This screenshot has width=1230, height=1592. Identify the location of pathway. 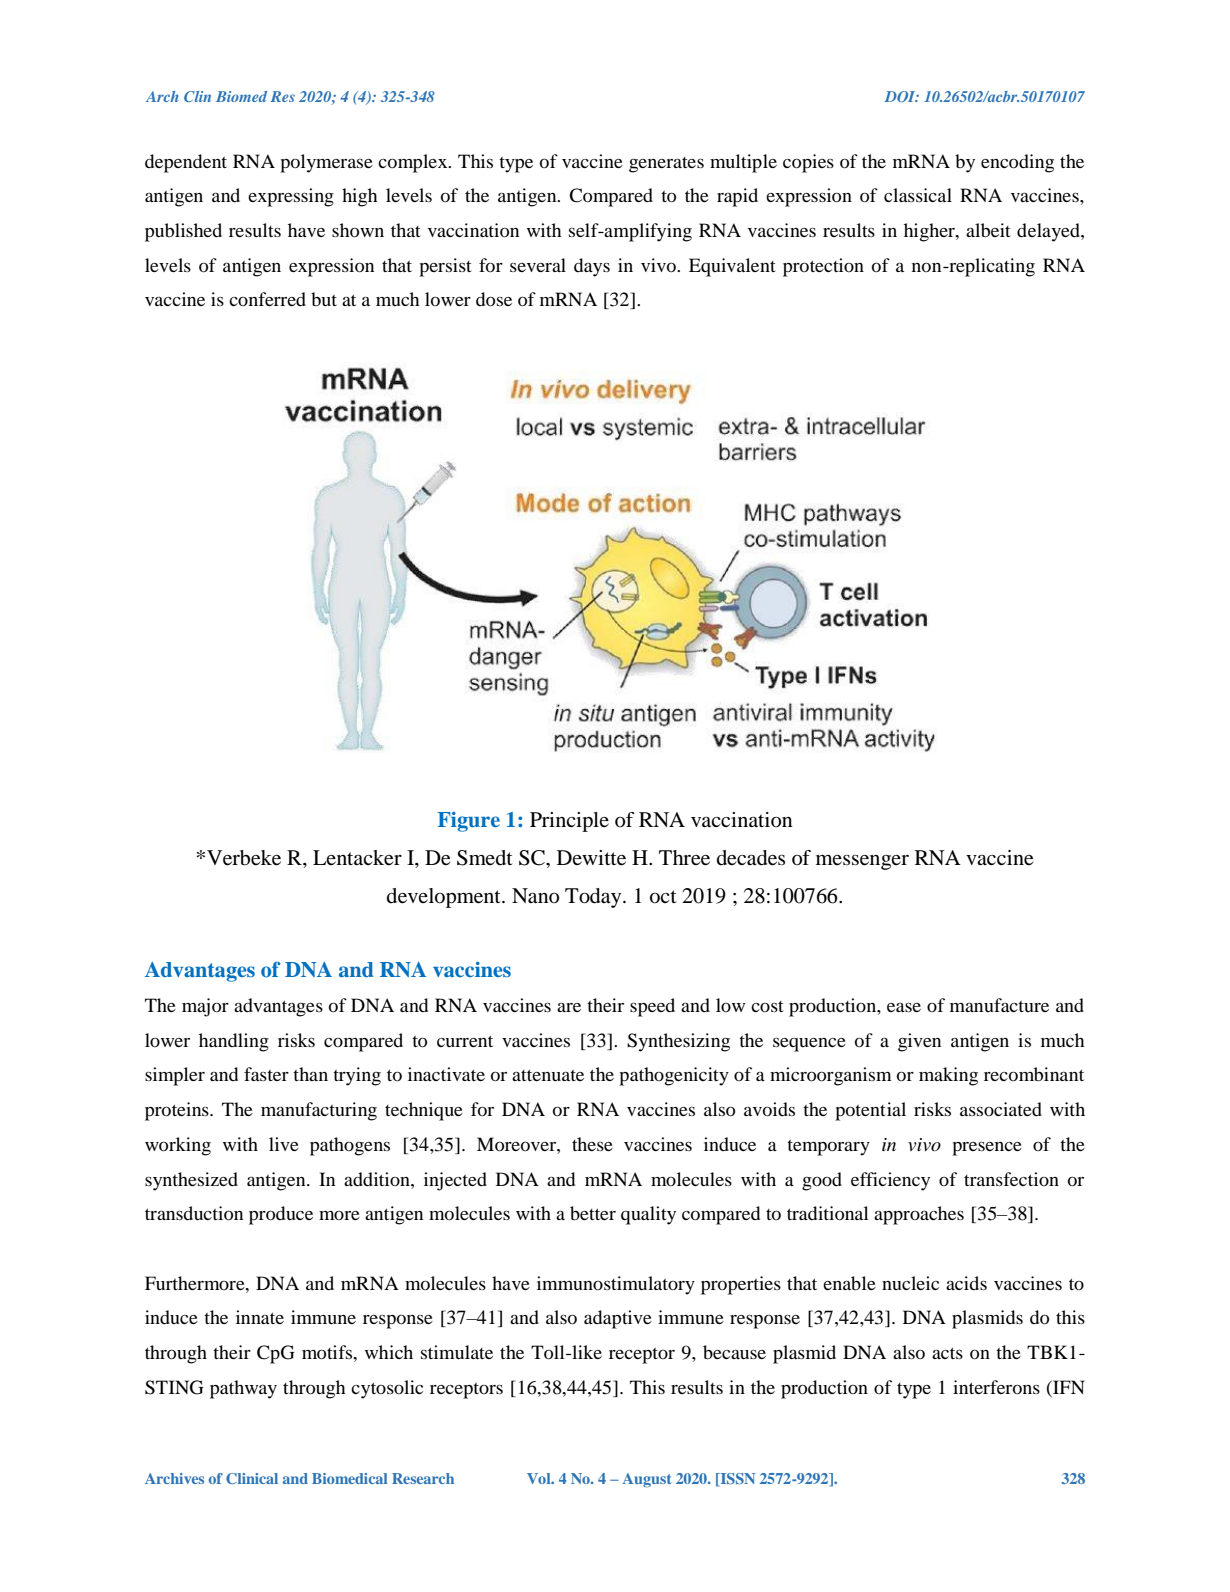
(243, 1389).
